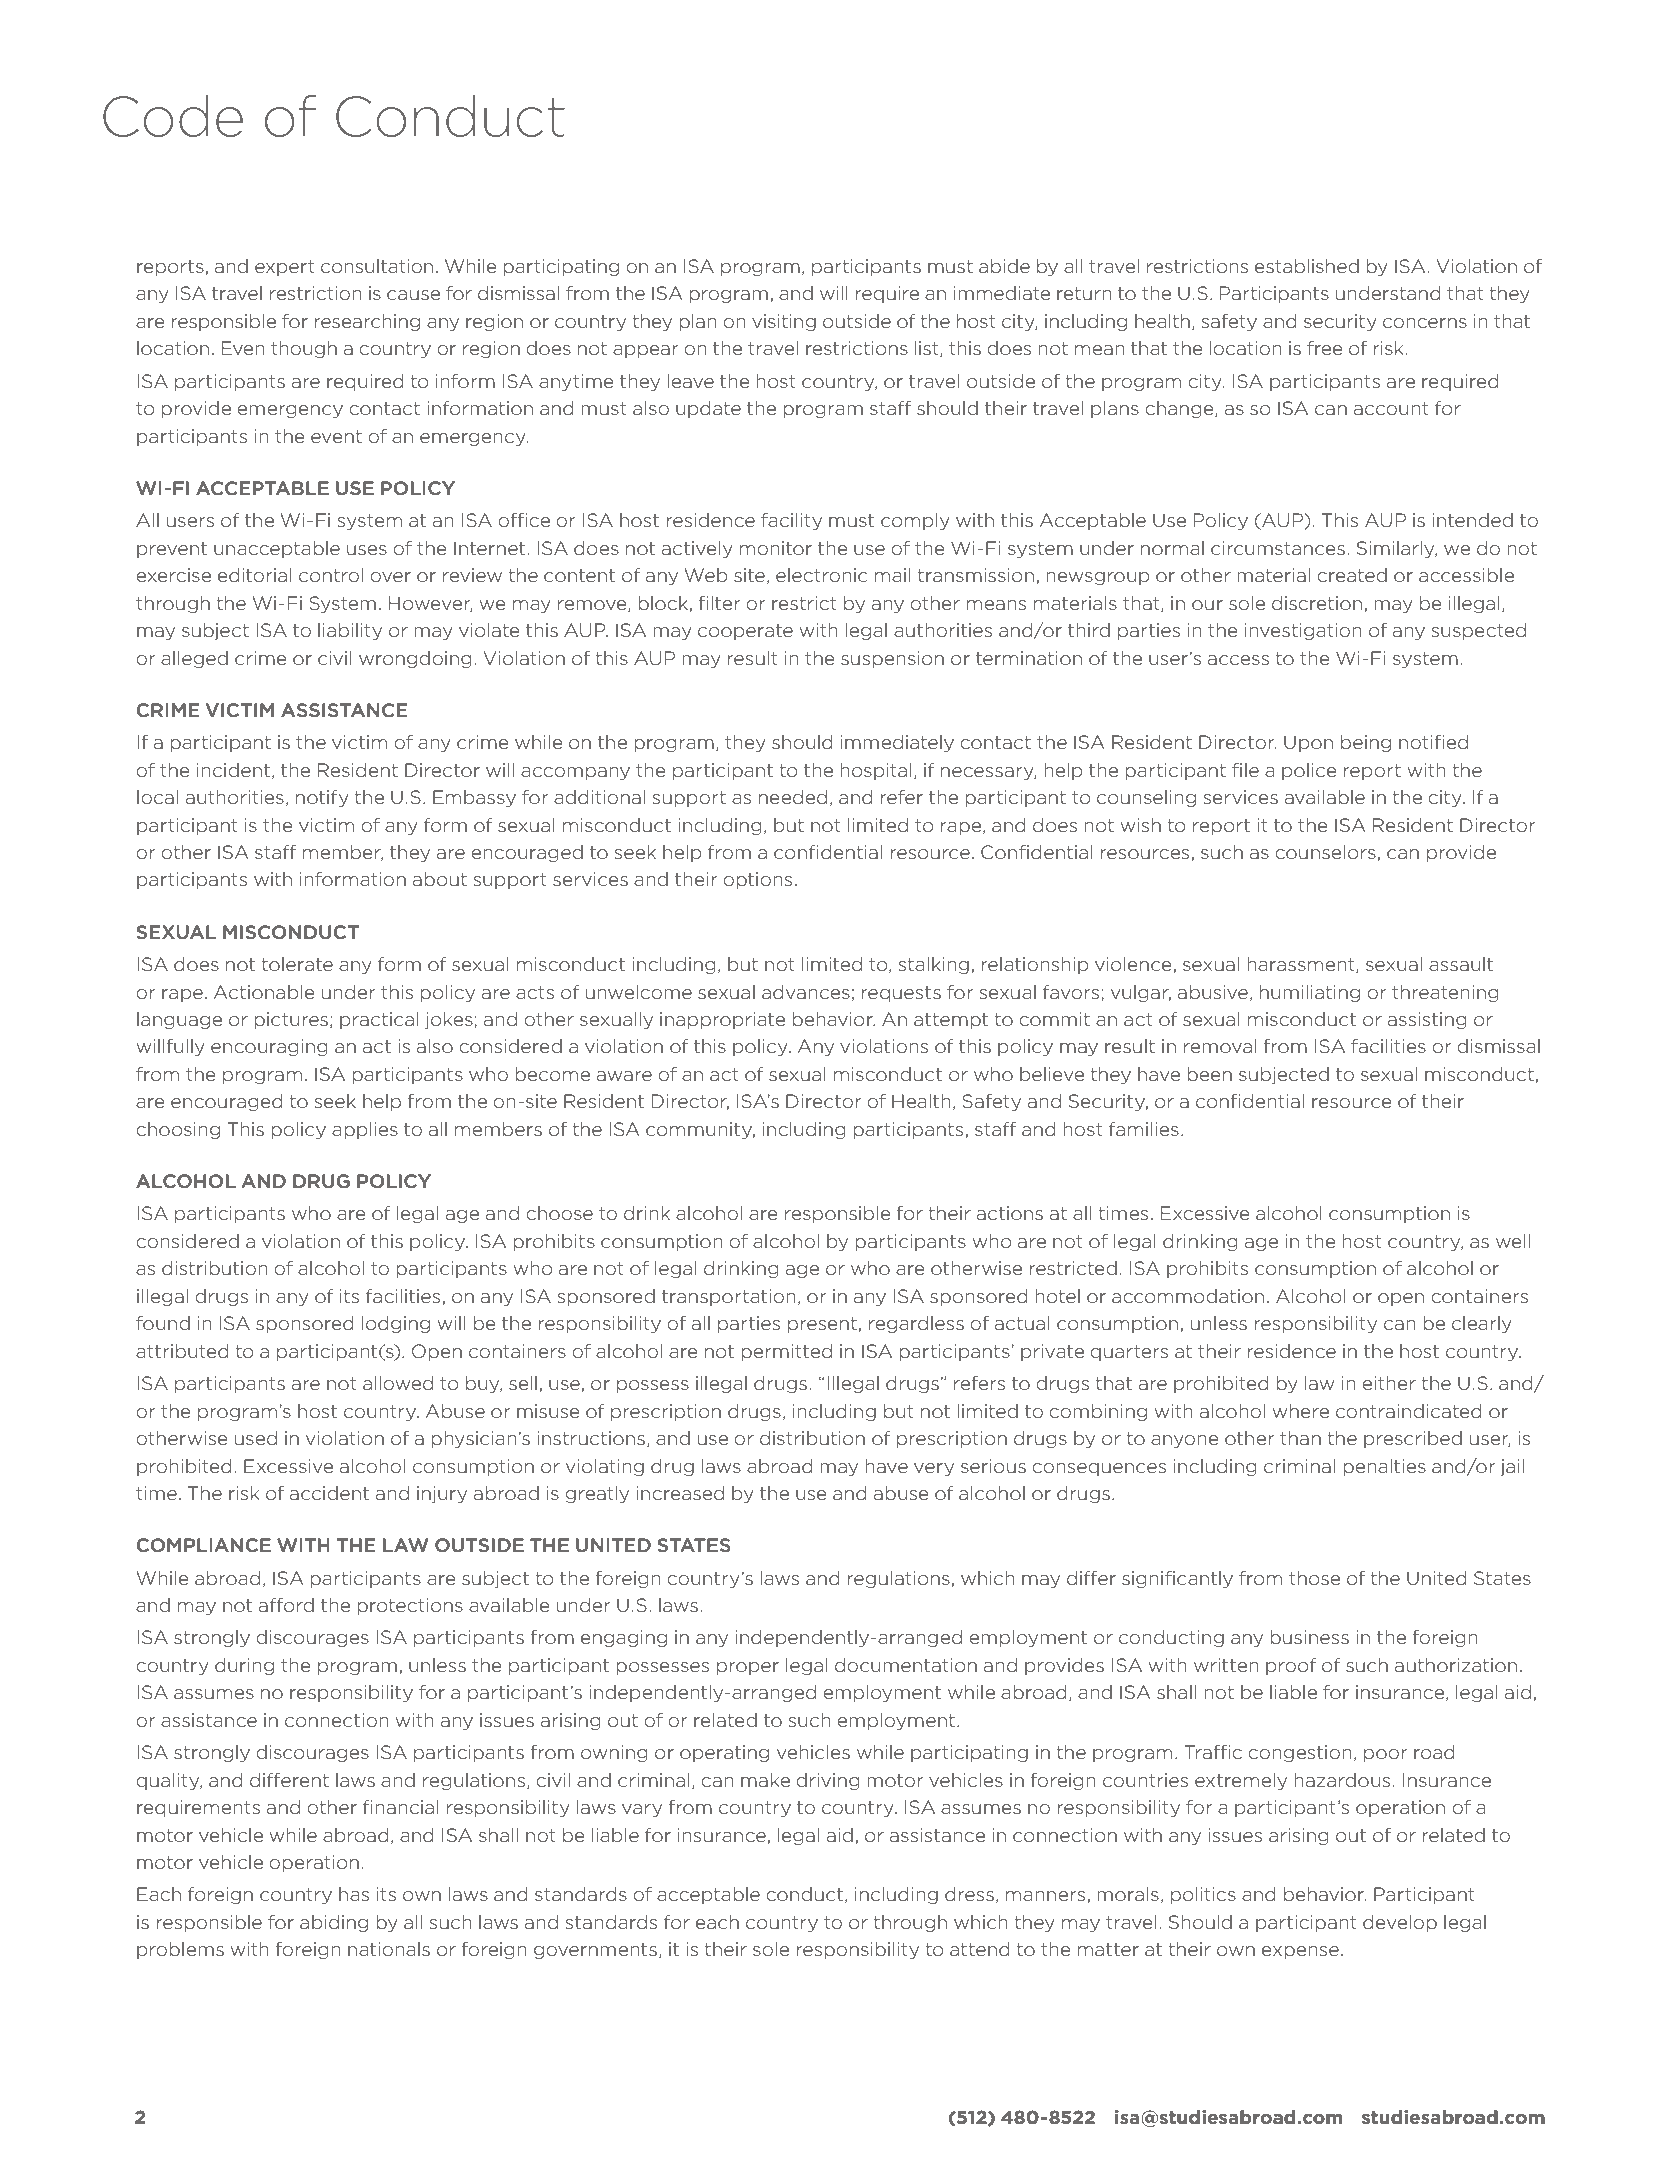 Image resolution: width=1680 pixels, height=2175 pixels. I want to click on free, so click(1325, 348).
